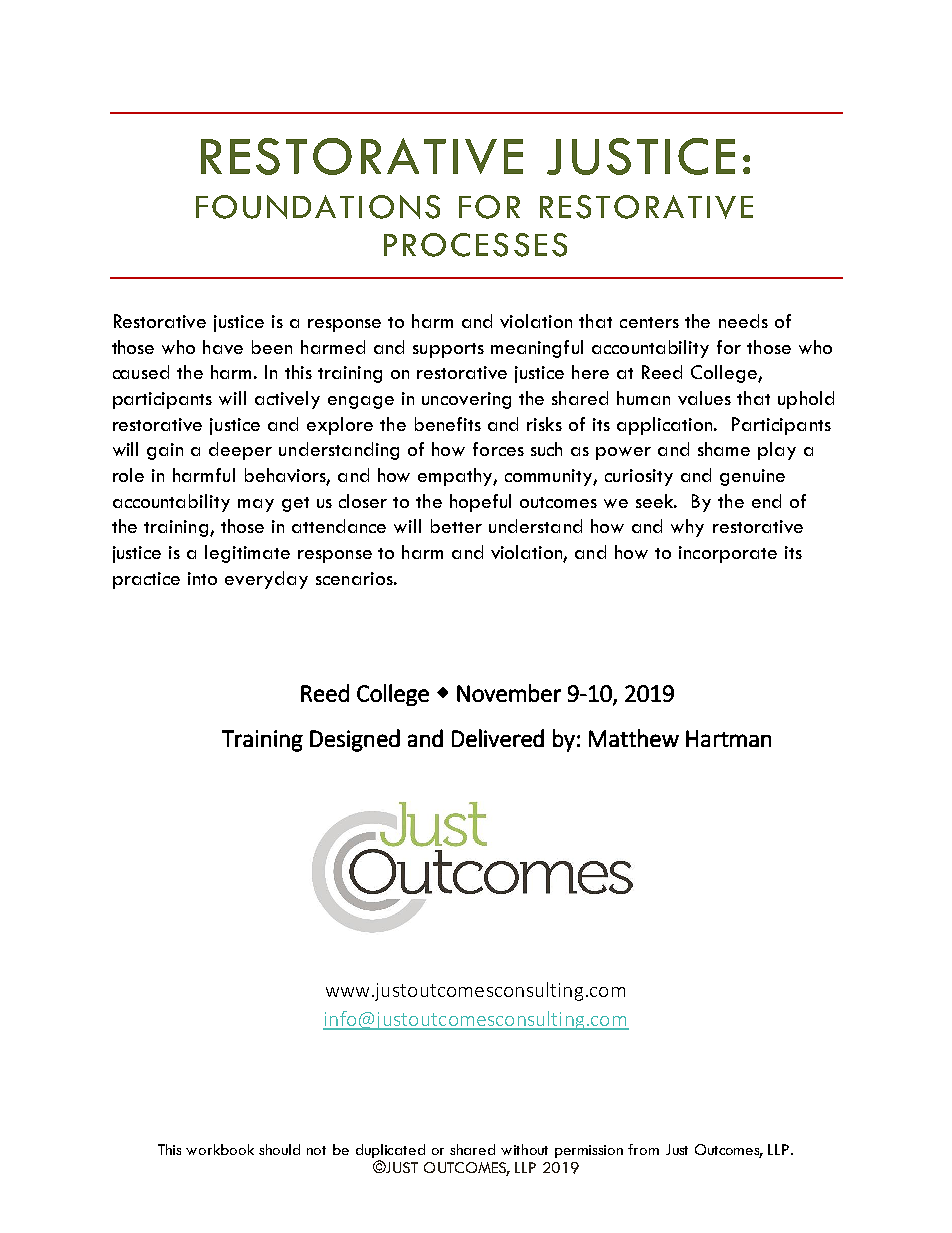 Image resolution: width=952 pixels, height=1233 pixels. What do you see at coordinates (247, 554) in the screenshot?
I see `legitimate` at bounding box center [247, 554].
